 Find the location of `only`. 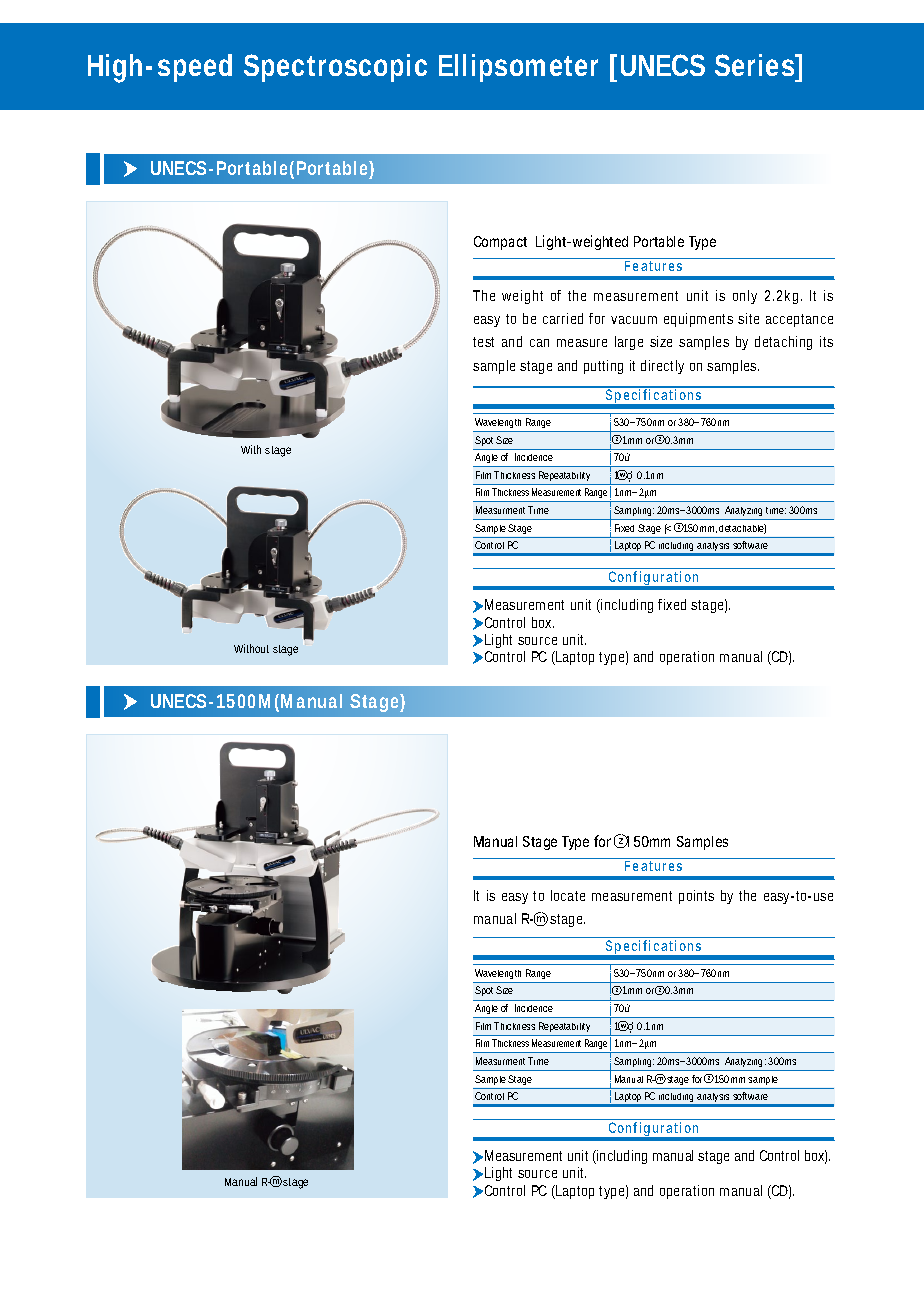

only is located at coordinates (745, 297).
